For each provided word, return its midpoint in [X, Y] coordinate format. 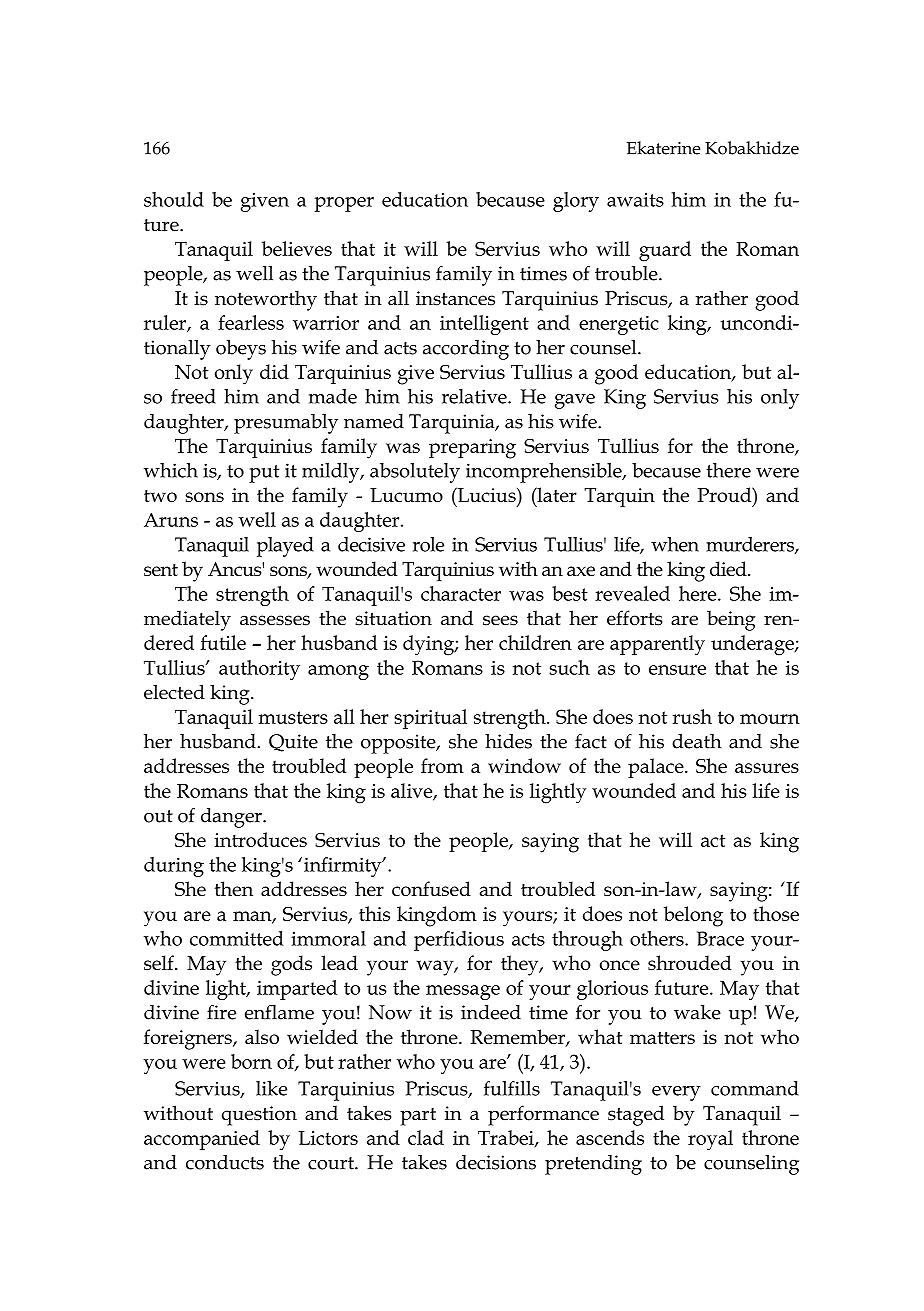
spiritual [430, 719]
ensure [677, 670]
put [264, 474]
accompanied [202, 1140]
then [233, 888]
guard [665, 251]
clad [426, 1137]
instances [455, 298]
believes [297, 248]
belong [693, 916]
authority [259, 670]
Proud [726, 496]
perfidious [459, 941]
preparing [472, 449]
